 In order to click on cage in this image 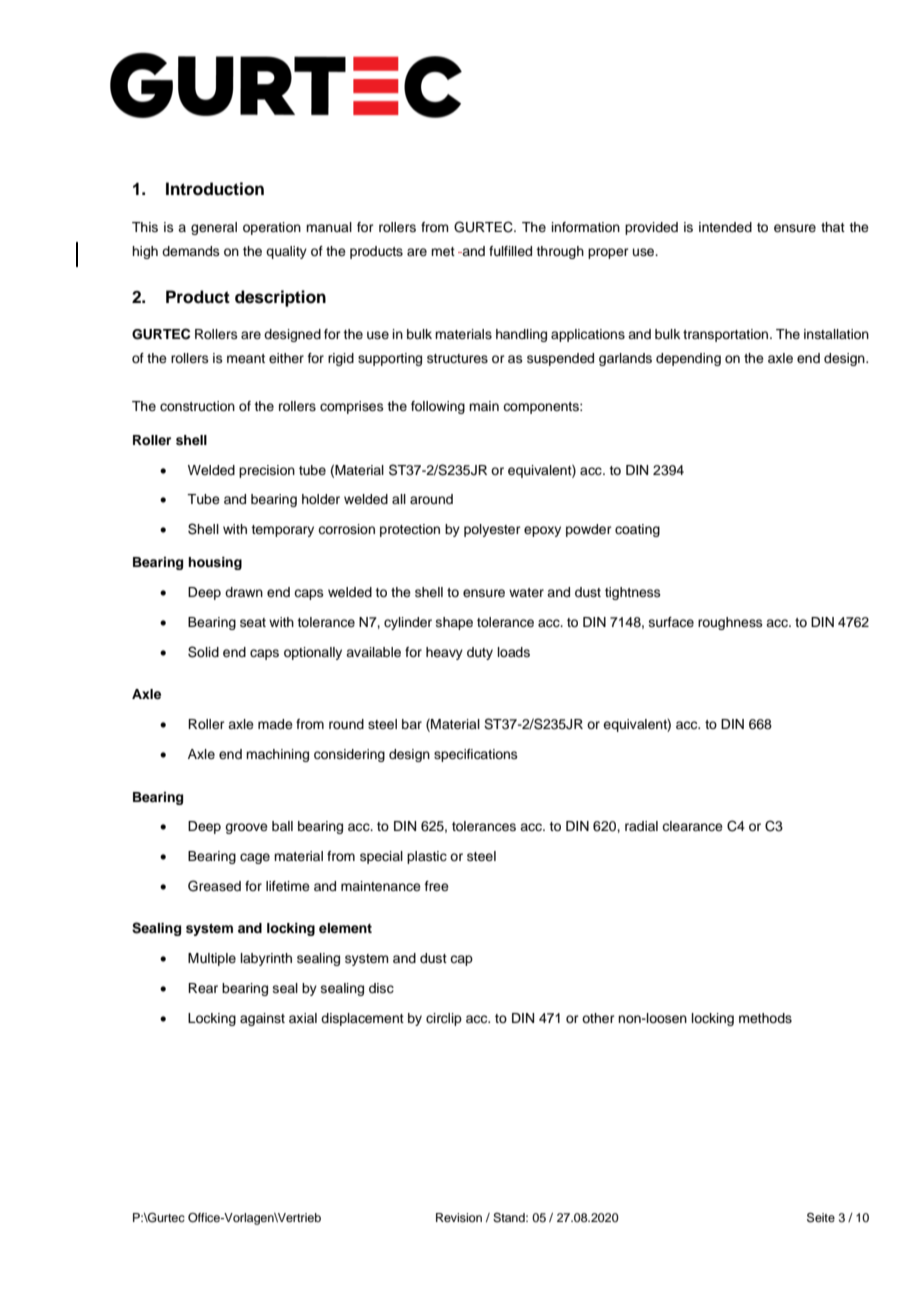, I will do `click(255, 858)`.
